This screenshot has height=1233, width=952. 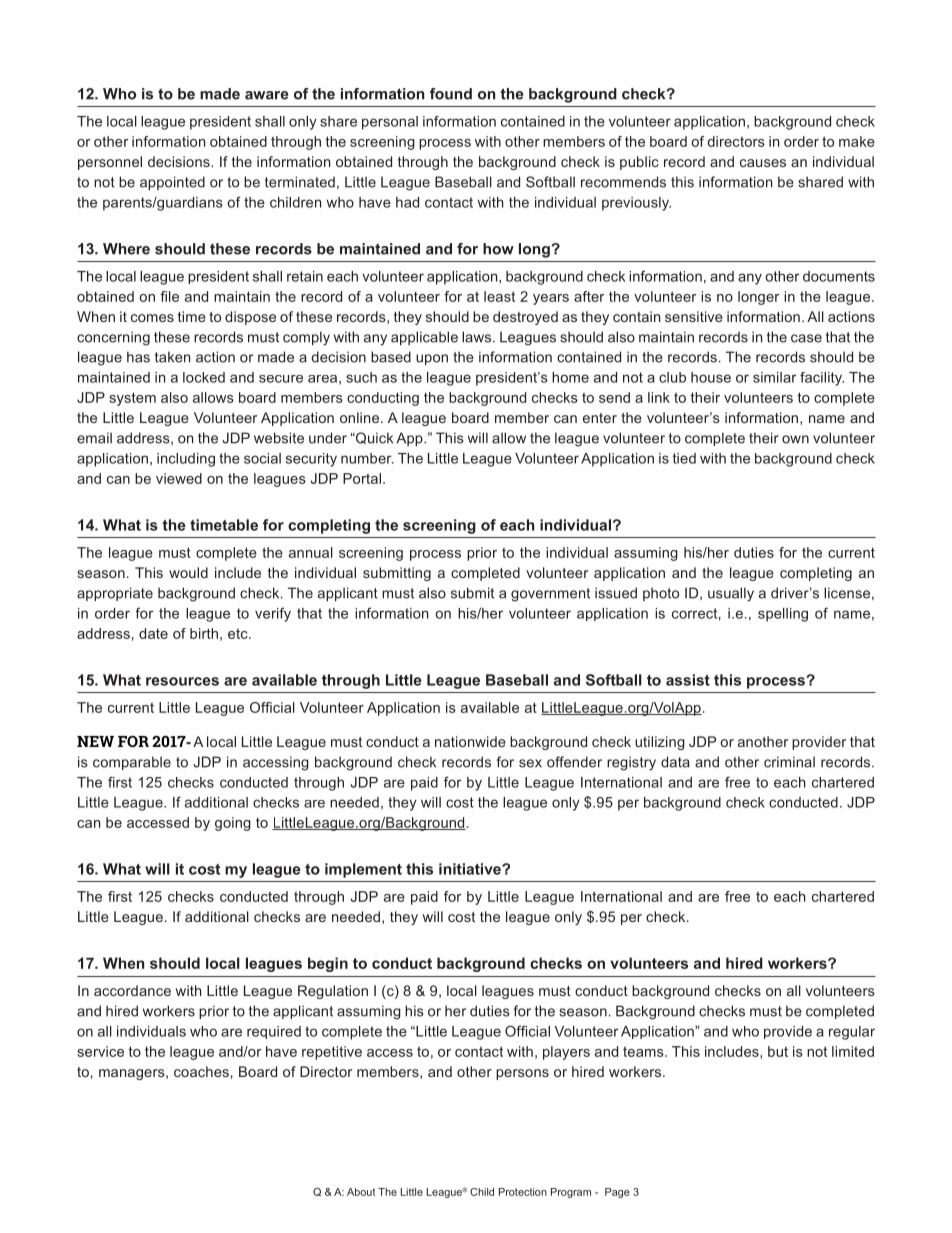 What do you see at coordinates (179, 478) in the screenshot?
I see `viewed` at bounding box center [179, 478].
